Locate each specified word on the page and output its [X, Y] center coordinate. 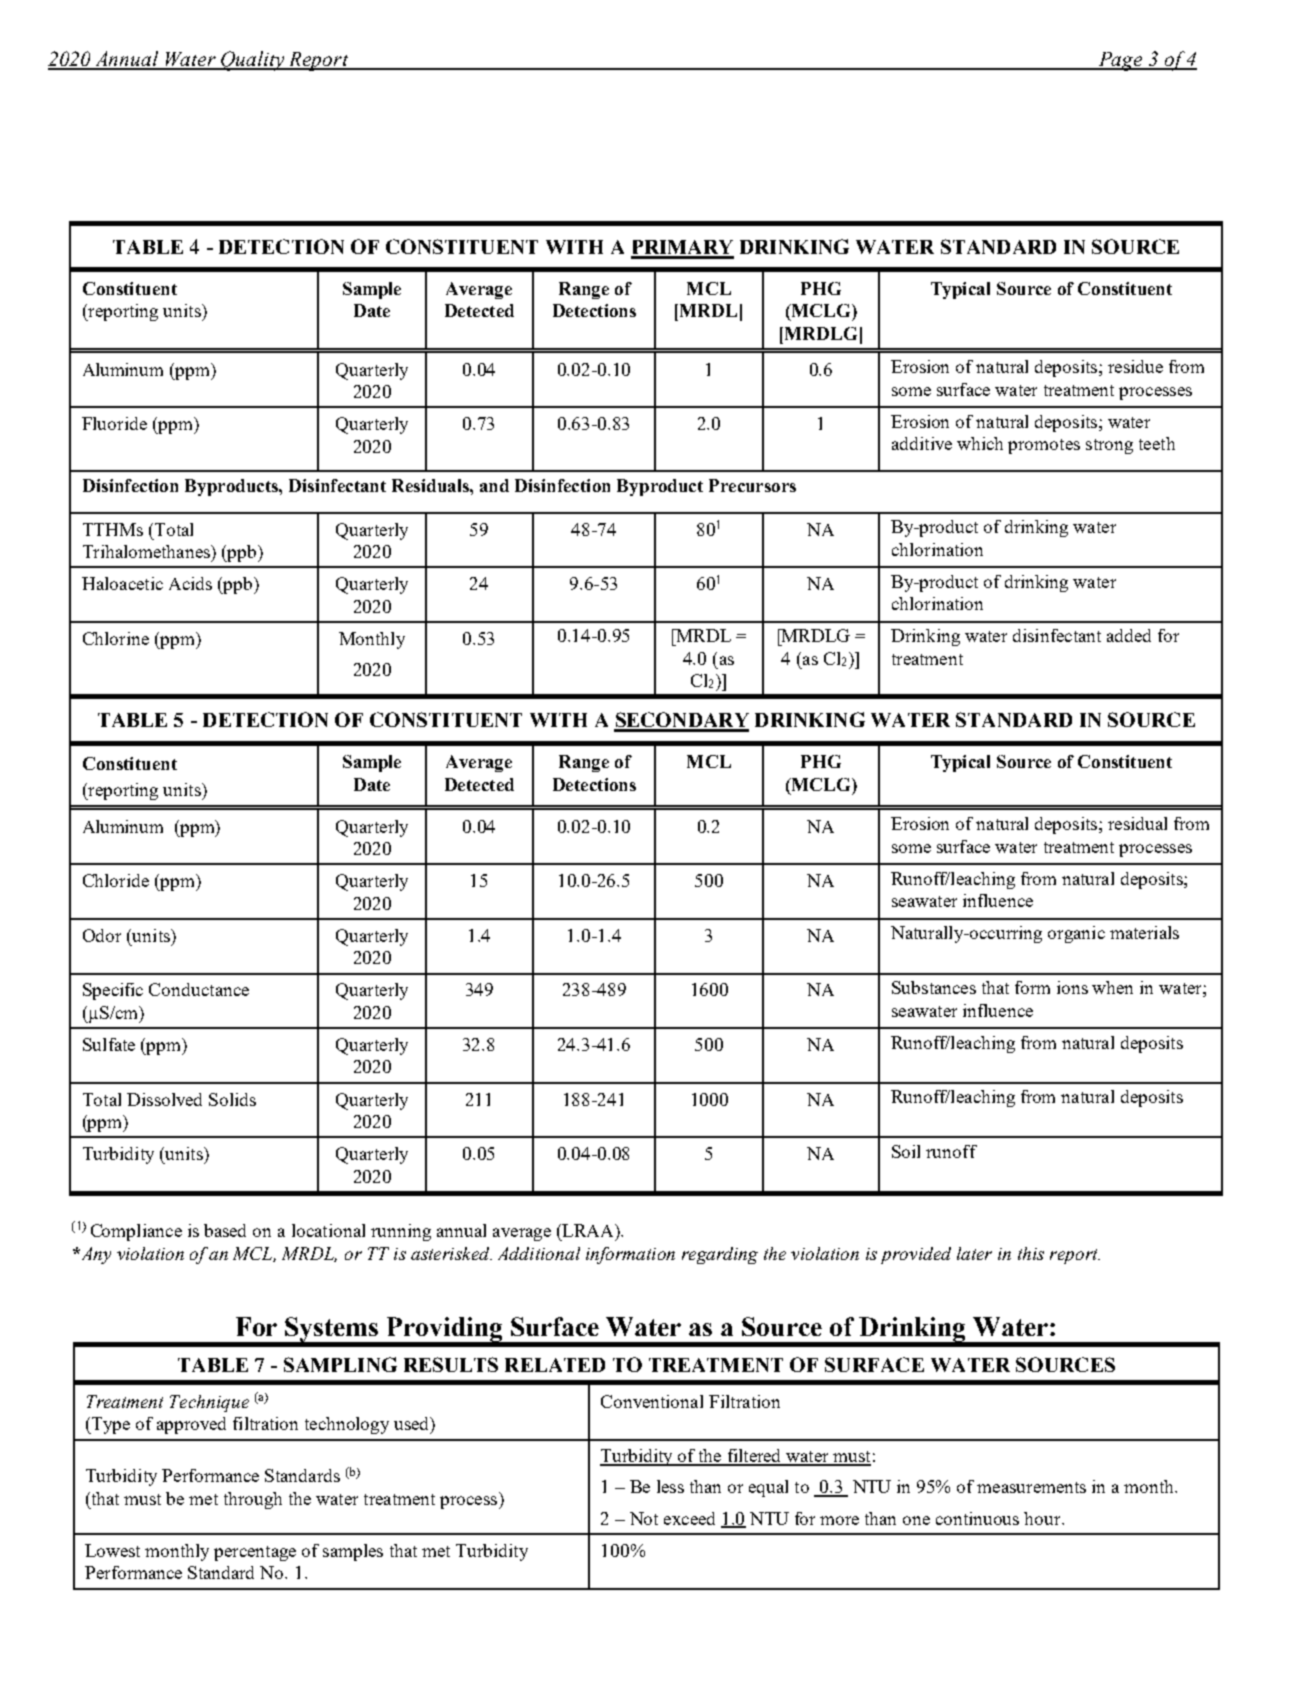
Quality [252, 61]
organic [1076, 934]
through [253, 1500]
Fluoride [114, 423]
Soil [906, 1151]
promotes [1044, 446]
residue [1135, 366]
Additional [539, 1253]
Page [1120, 61]
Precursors [752, 485]
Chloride [116, 880]
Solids [232, 1099]
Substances [934, 987]
